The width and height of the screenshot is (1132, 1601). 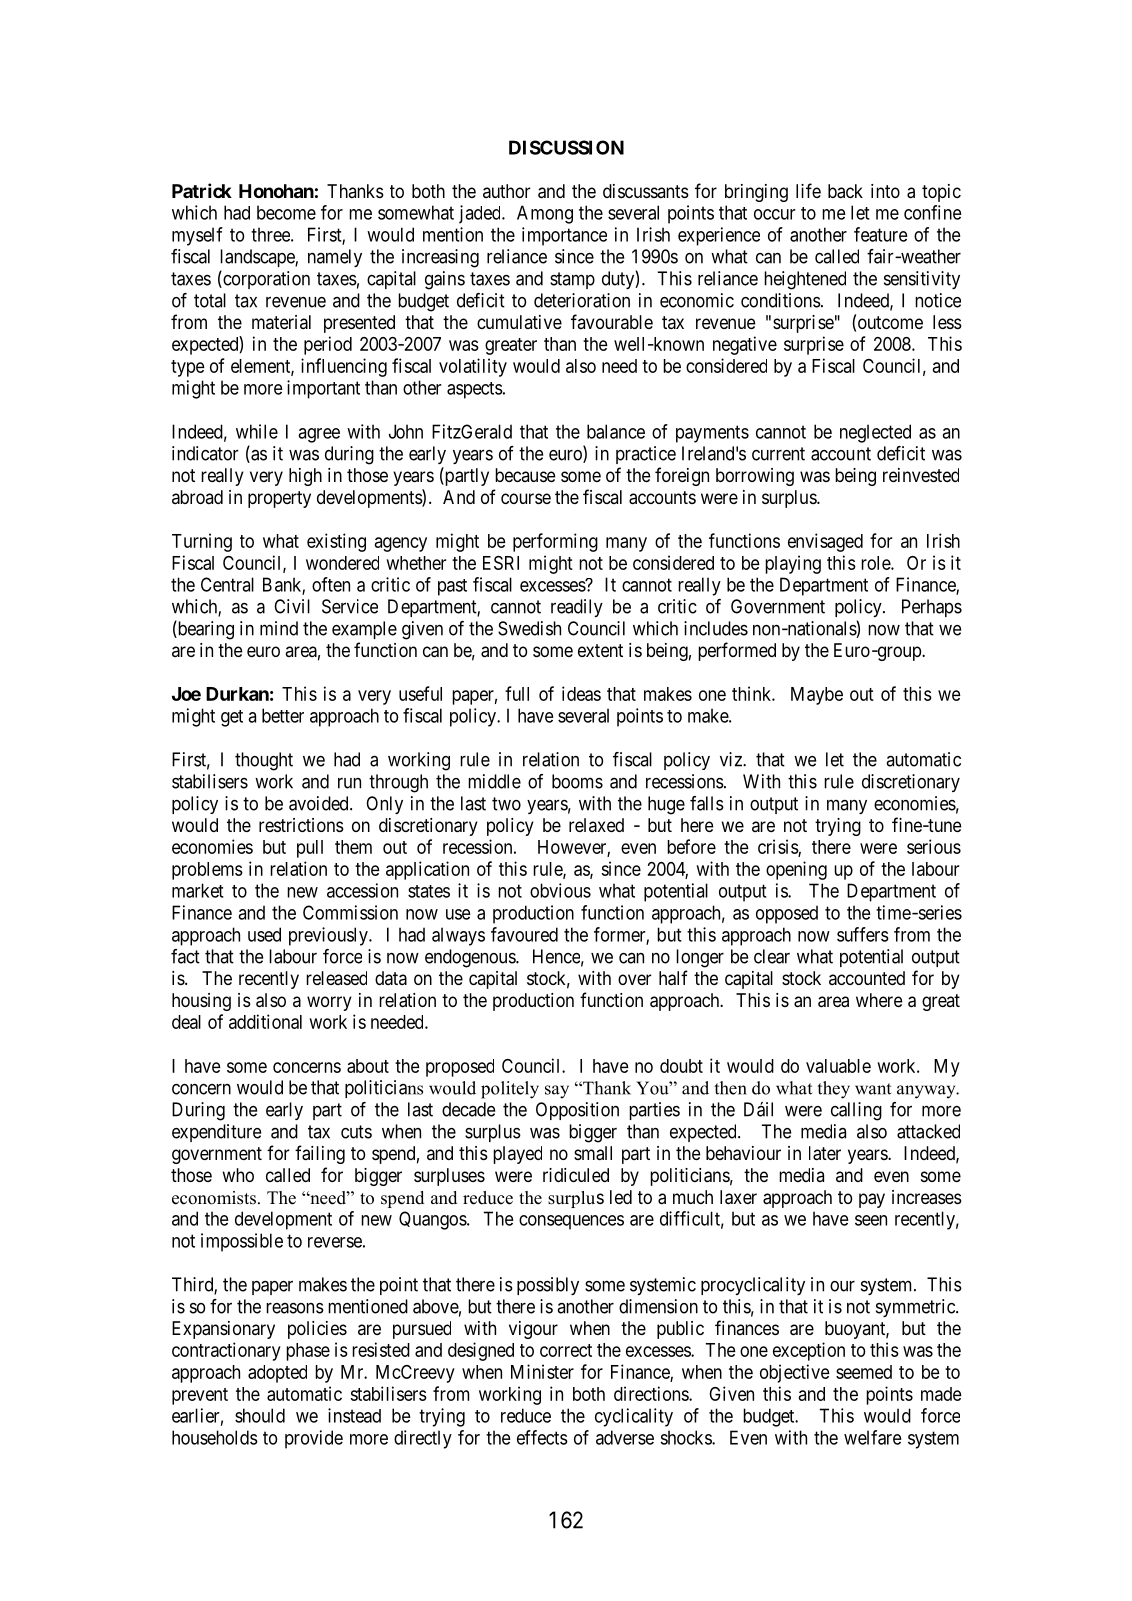 What do you see at coordinates (216, 1133) in the screenshot?
I see `expenditure` at bounding box center [216, 1133].
